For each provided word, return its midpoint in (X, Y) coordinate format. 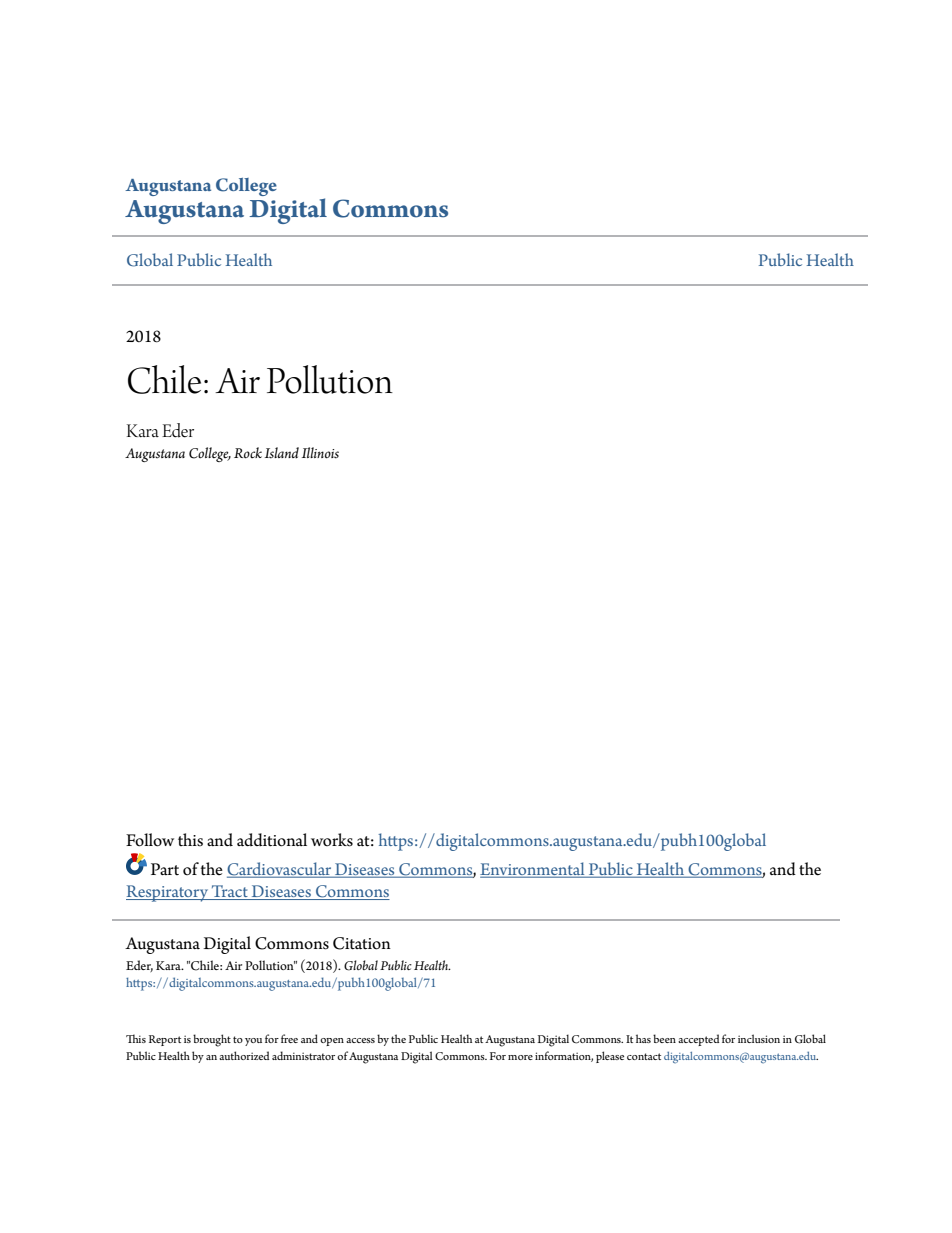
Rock (248, 453)
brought (212, 1040)
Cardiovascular (280, 870)
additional (272, 840)
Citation (362, 943)
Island (282, 453)
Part (165, 869)
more (520, 1057)
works (332, 840)
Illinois (320, 453)
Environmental (533, 869)
